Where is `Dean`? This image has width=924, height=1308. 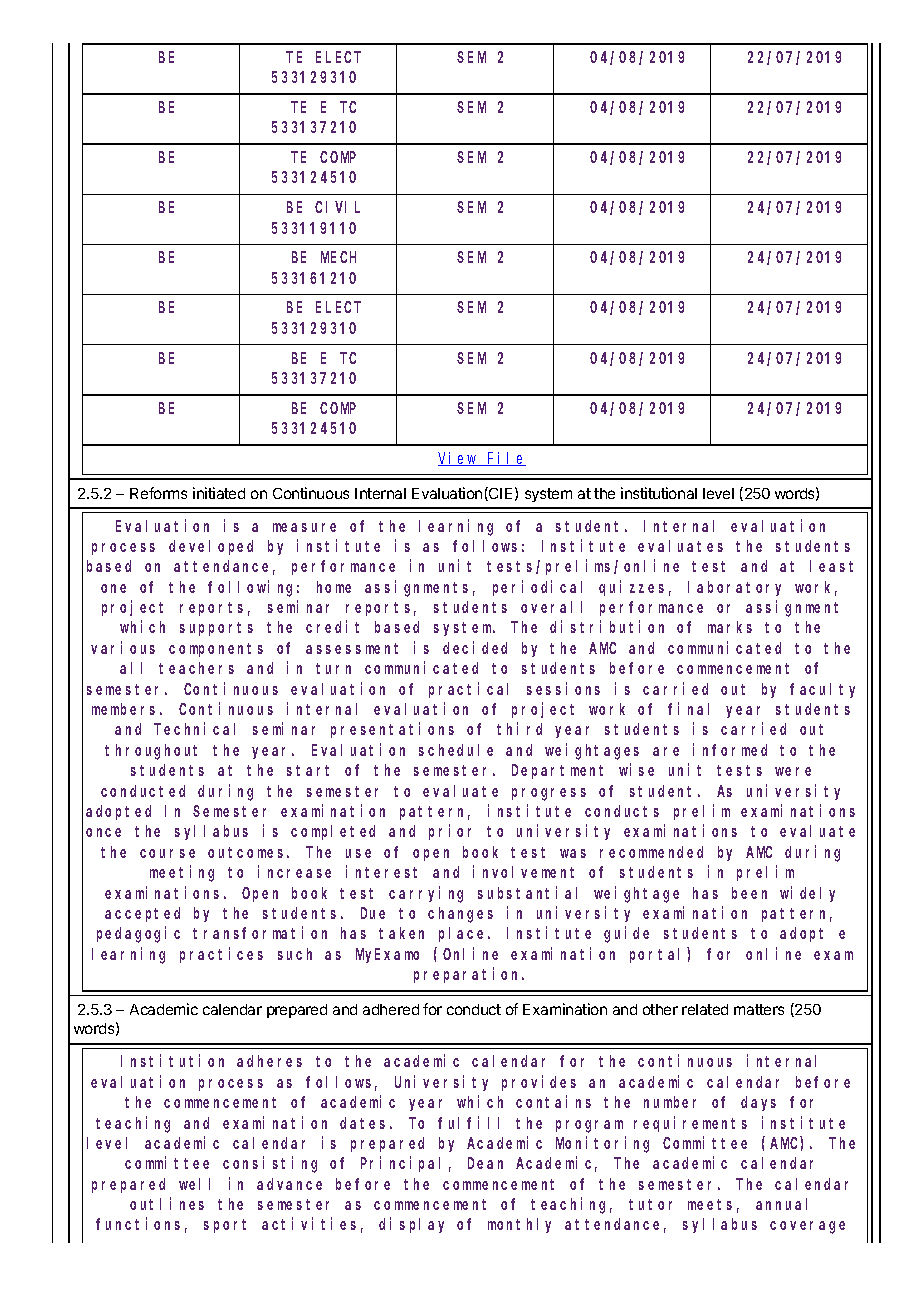 Dean is located at coordinates (485, 1163).
